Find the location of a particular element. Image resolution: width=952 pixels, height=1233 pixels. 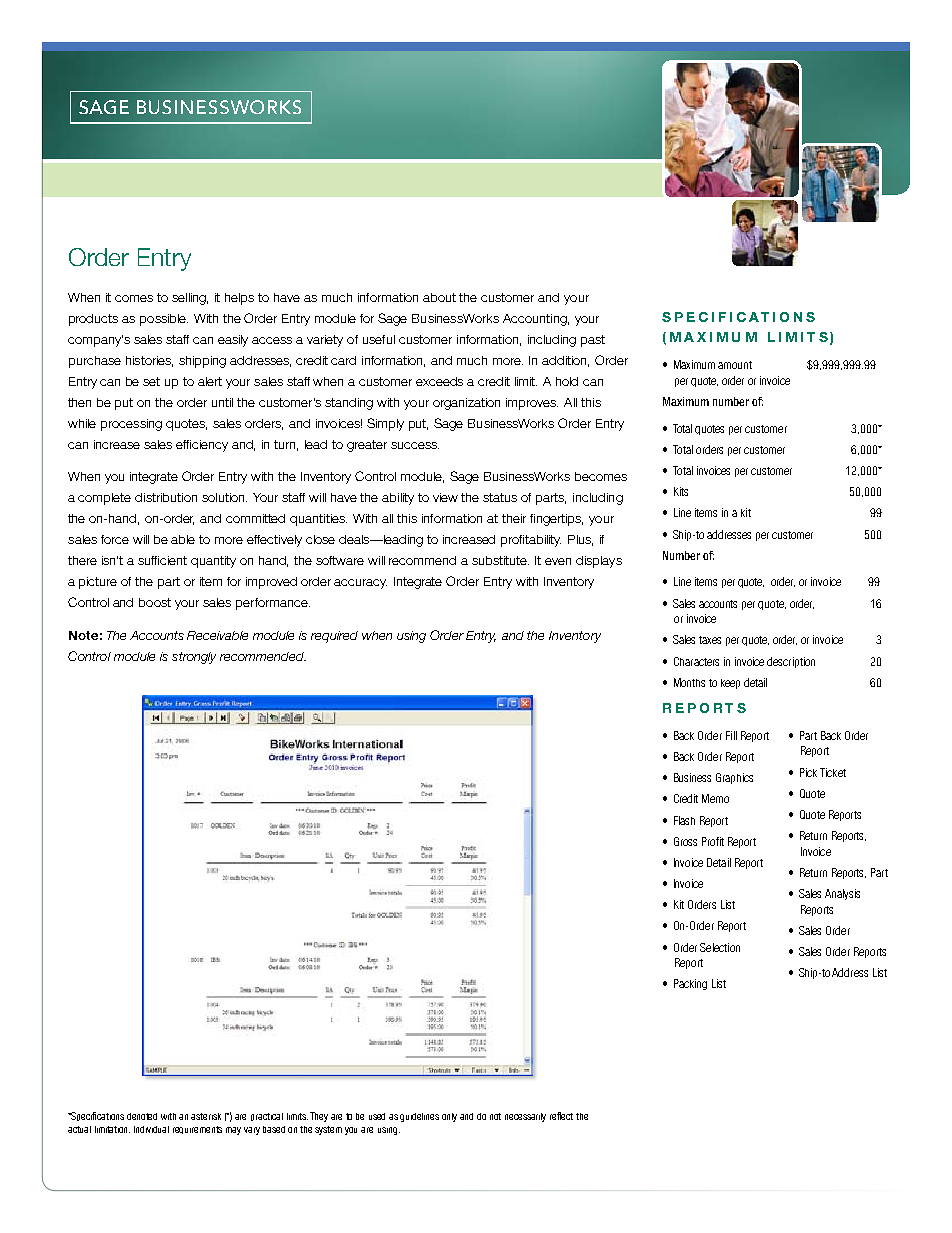

only is located at coordinates (449, 1117).
